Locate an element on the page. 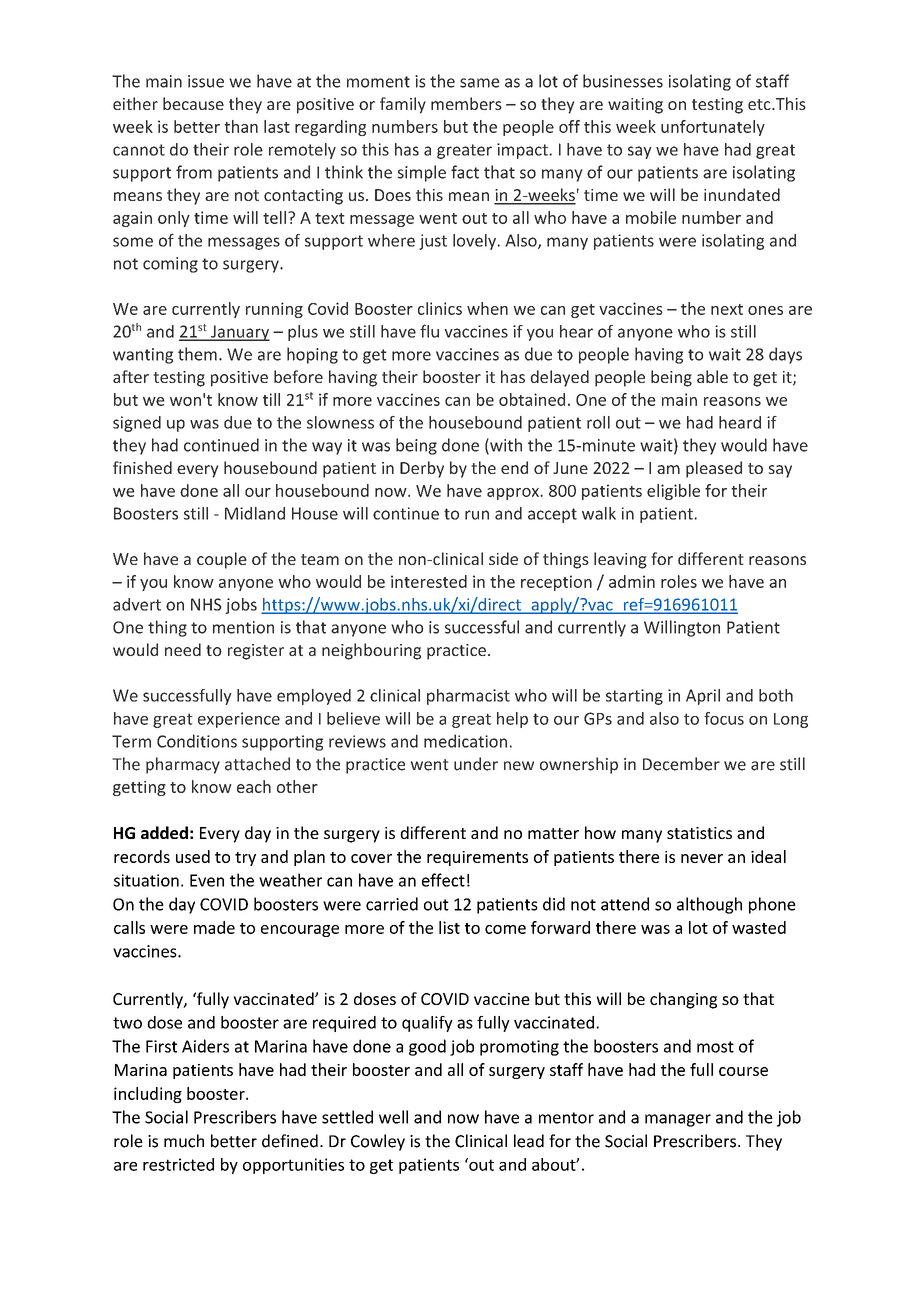  well is located at coordinates (393, 1117).
